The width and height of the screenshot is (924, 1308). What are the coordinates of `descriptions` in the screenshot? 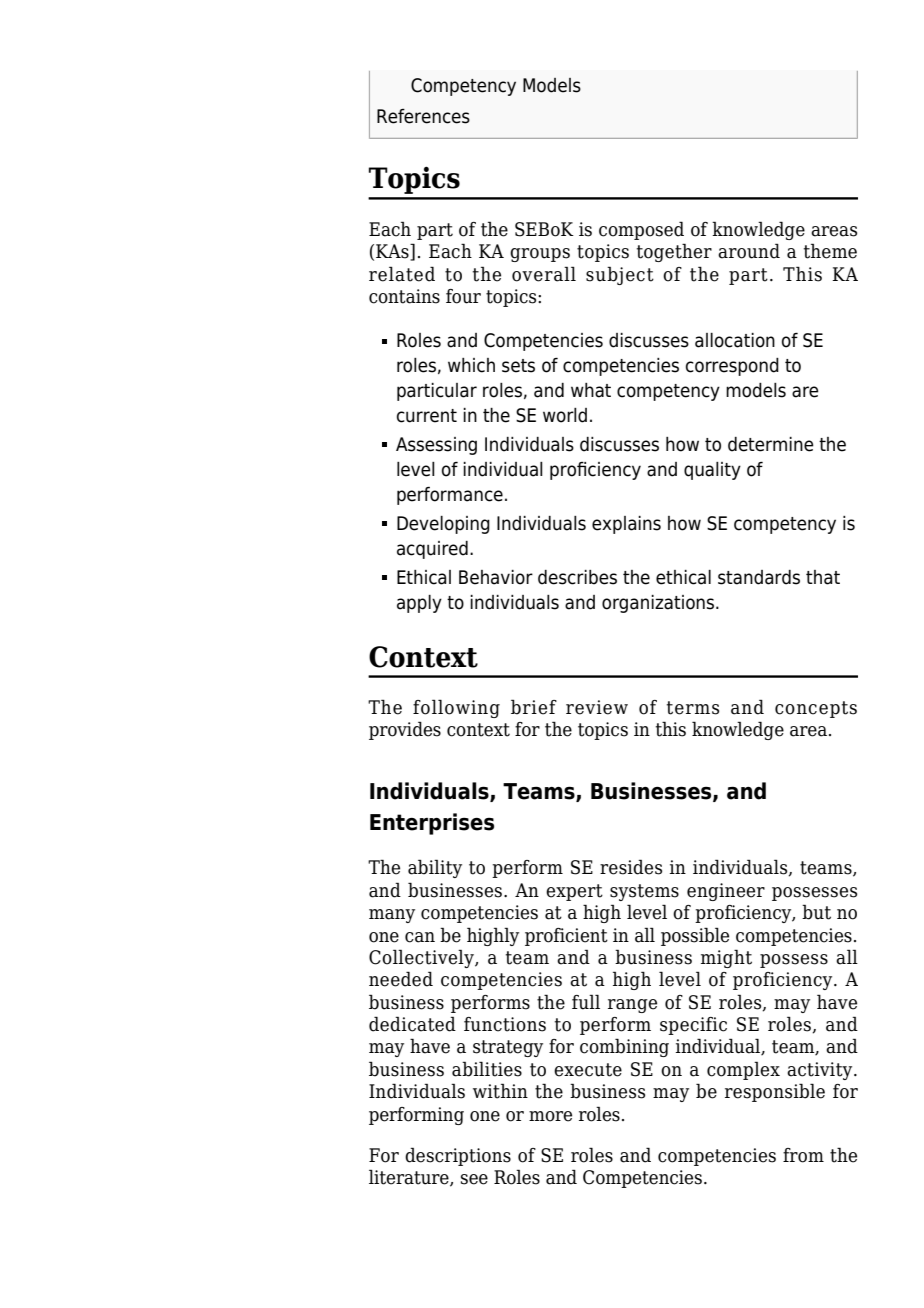 It's located at (458, 1156).
